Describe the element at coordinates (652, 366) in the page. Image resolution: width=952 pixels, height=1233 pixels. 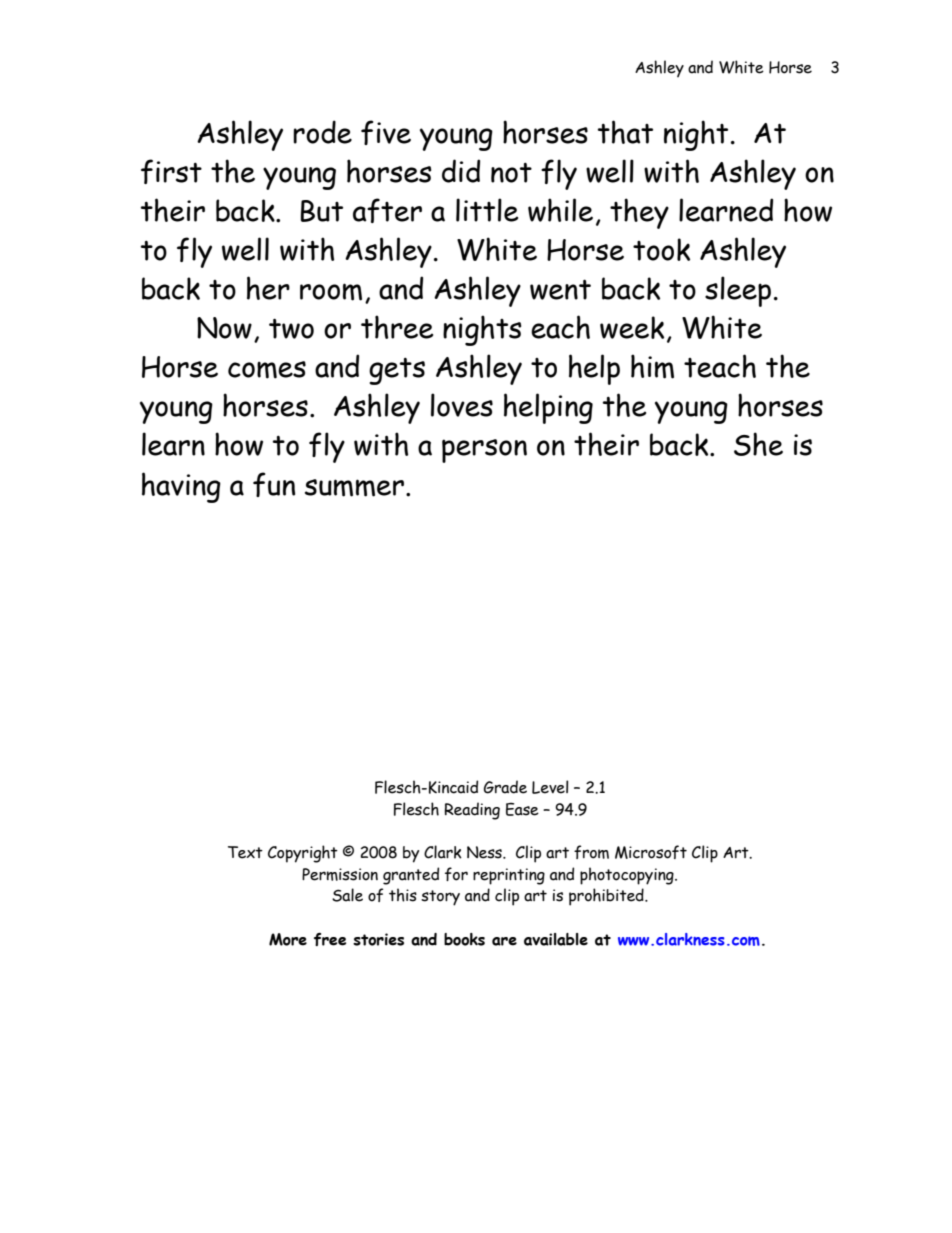
I see `him` at that location.
